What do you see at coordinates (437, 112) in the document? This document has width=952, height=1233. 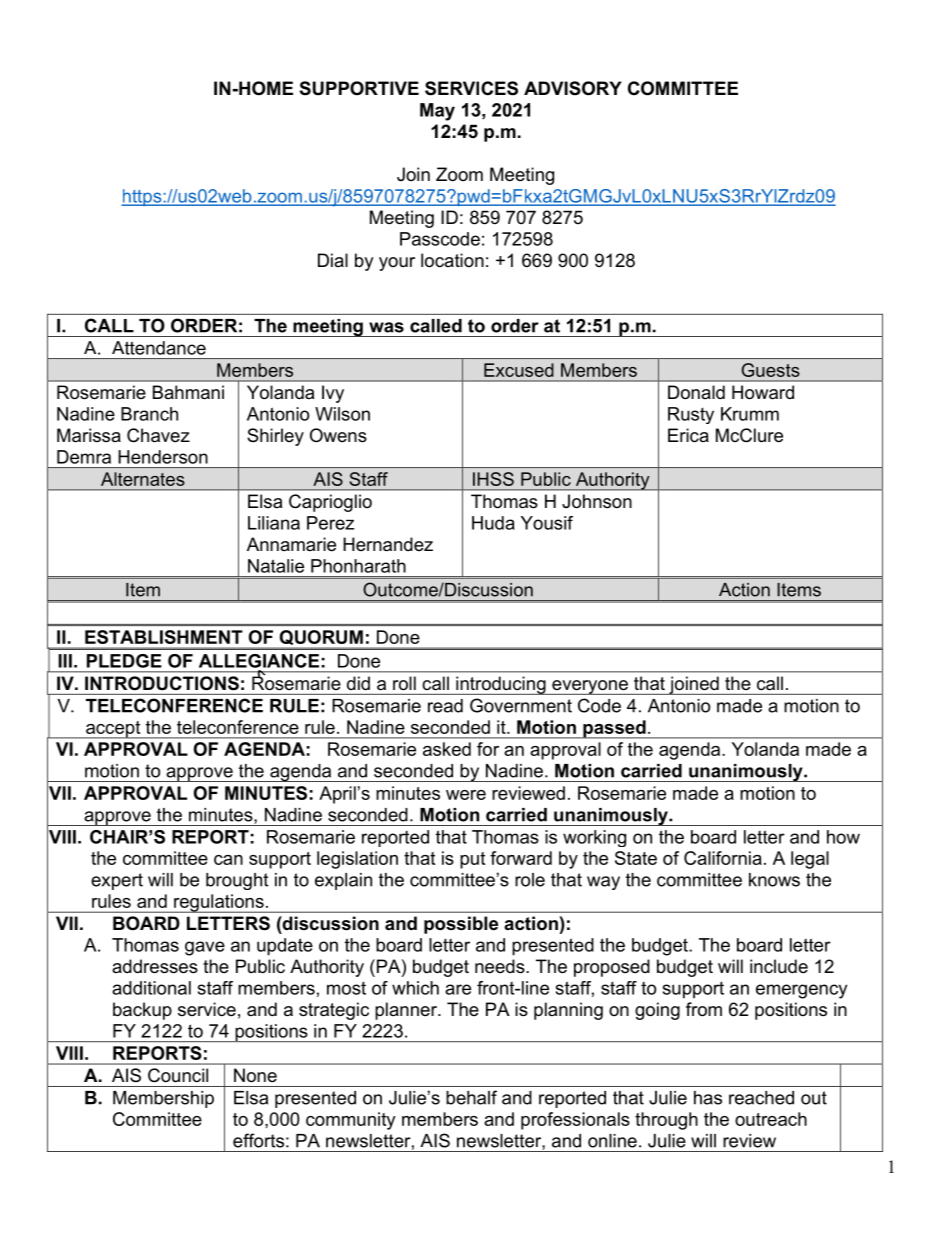 I see `May` at bounding box center [437, 112].
